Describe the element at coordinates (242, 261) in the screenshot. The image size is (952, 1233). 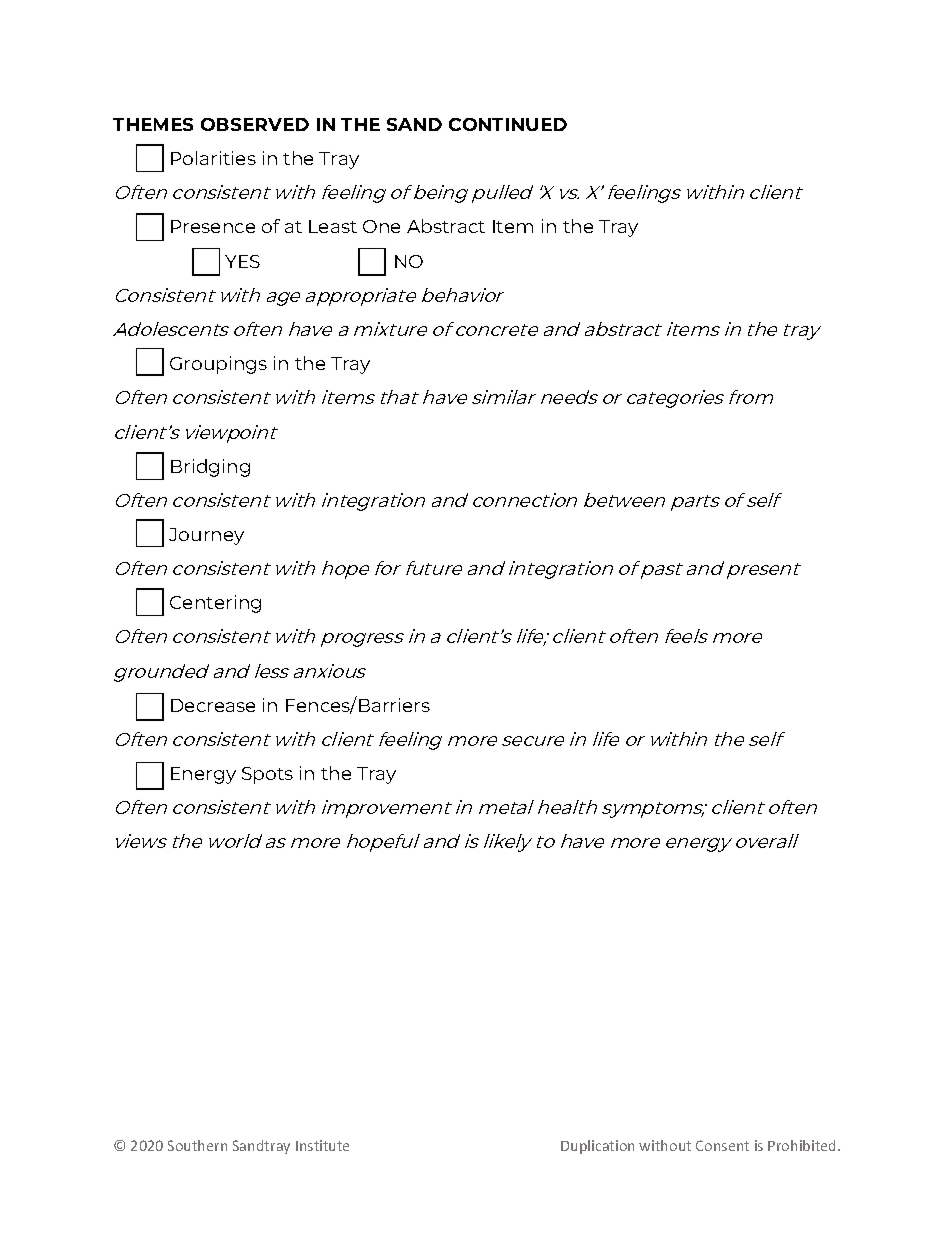
I see `YES` at that location.
